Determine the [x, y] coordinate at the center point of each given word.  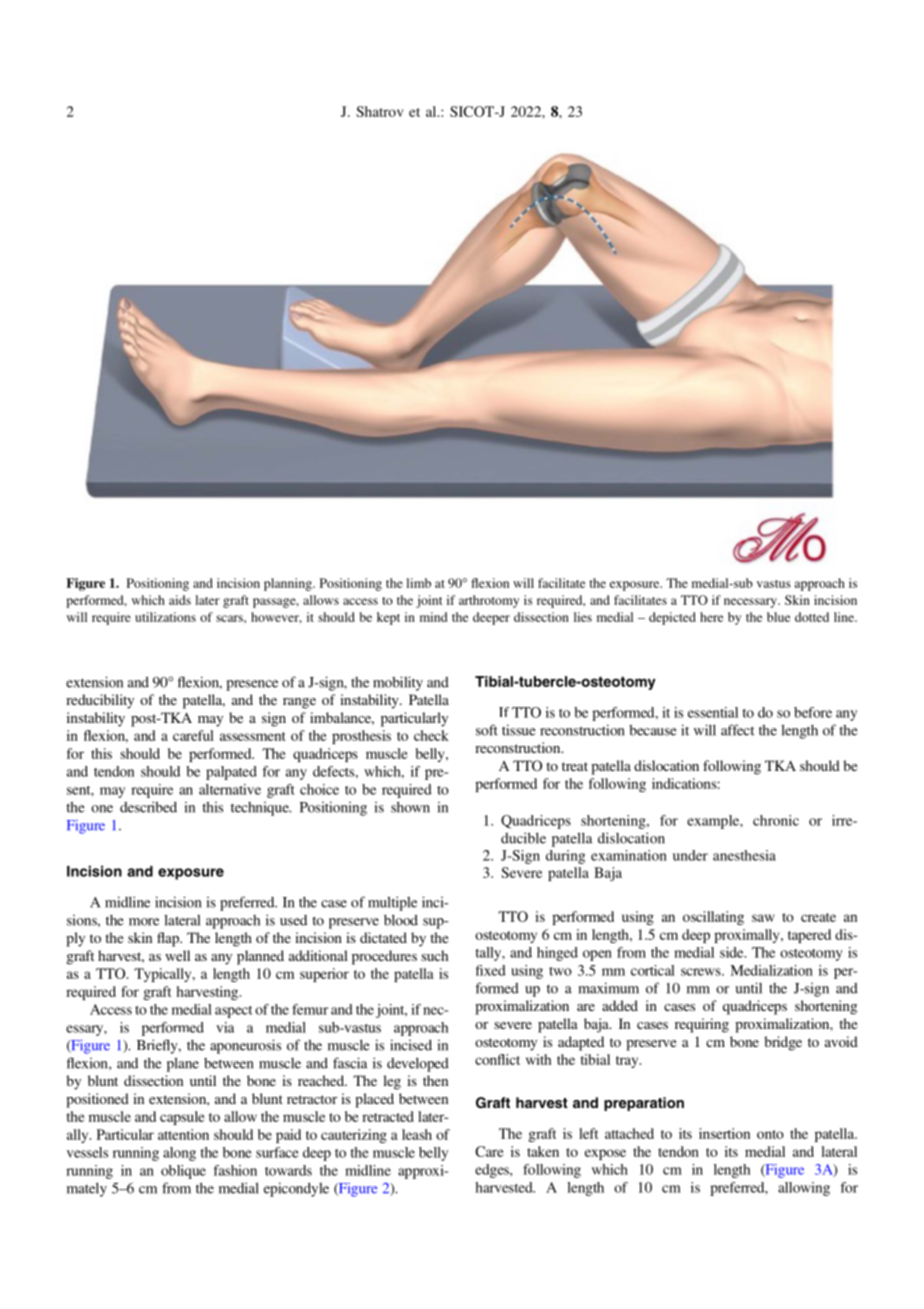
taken [543, 1151]
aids [180, 600]
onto [770, 1134]
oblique [183, 1172]
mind [433, 617]
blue [778, 617]
